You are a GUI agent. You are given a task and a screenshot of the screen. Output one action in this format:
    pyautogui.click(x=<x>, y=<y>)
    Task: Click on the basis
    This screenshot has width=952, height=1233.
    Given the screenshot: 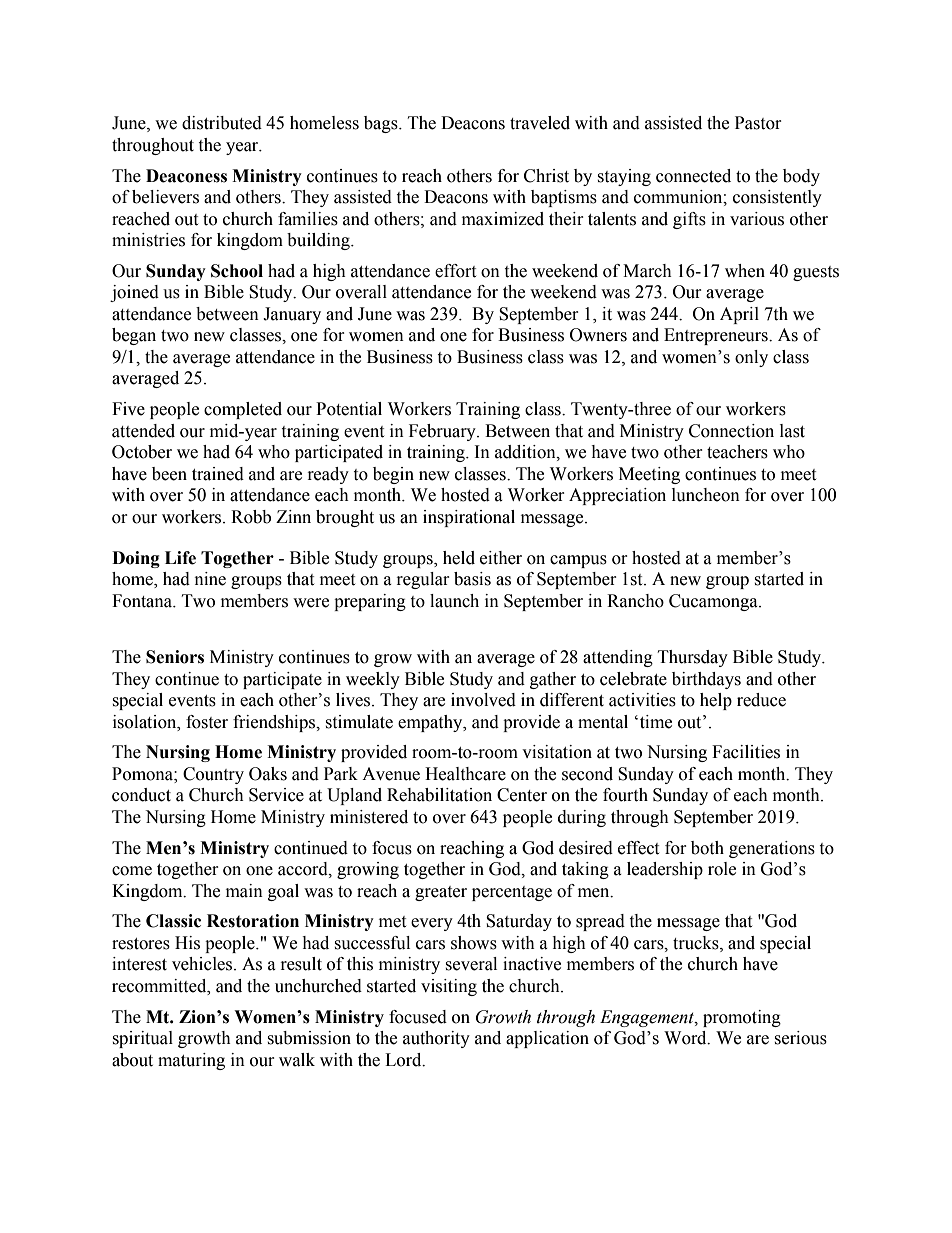 What is the action you would take?
    pyautogui.click(x=472, y=579)
